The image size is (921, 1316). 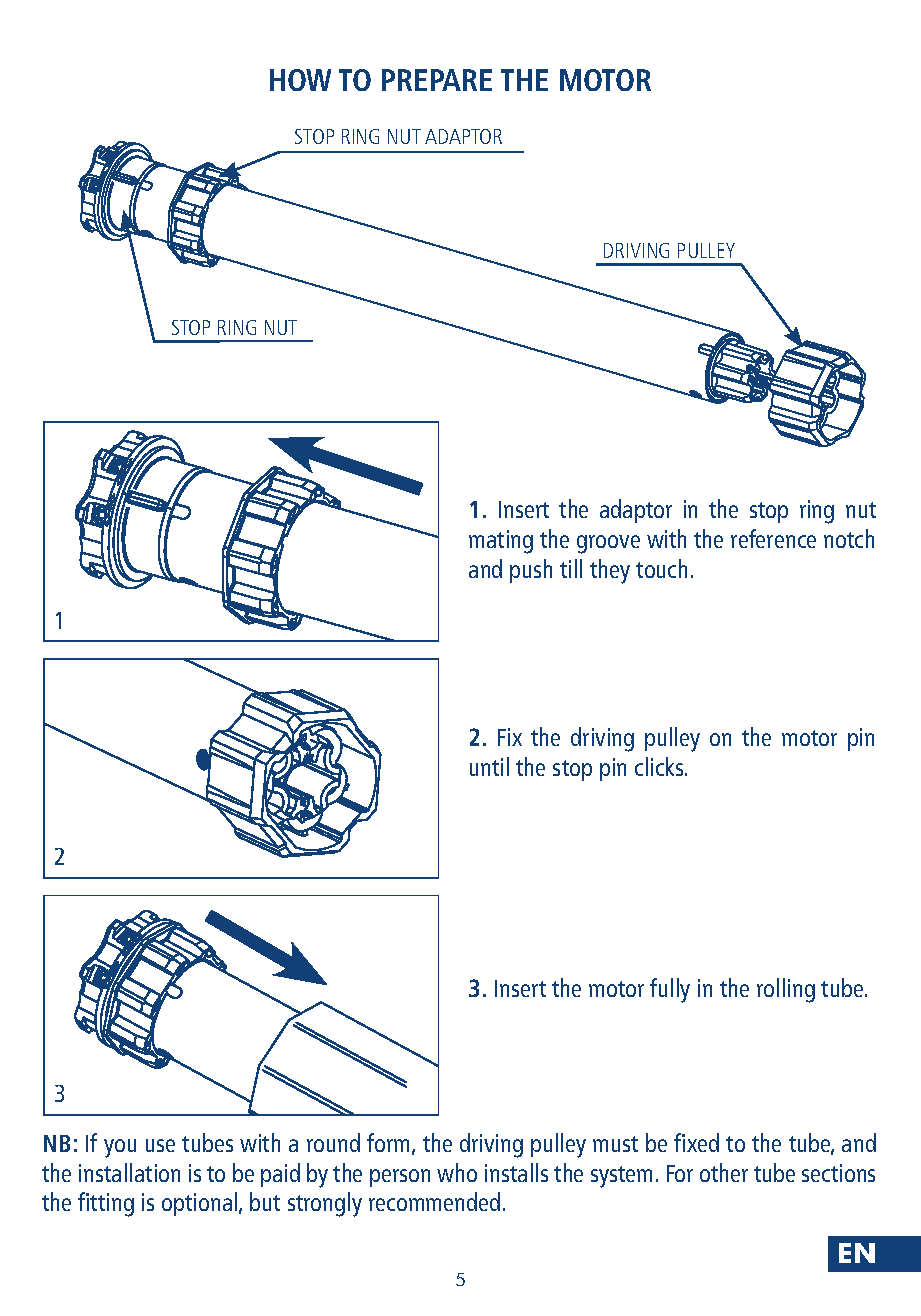 What do you see at coordinates (300, 80) in the screenshot?
I see `HOW` at bounding box center [300, 80].
